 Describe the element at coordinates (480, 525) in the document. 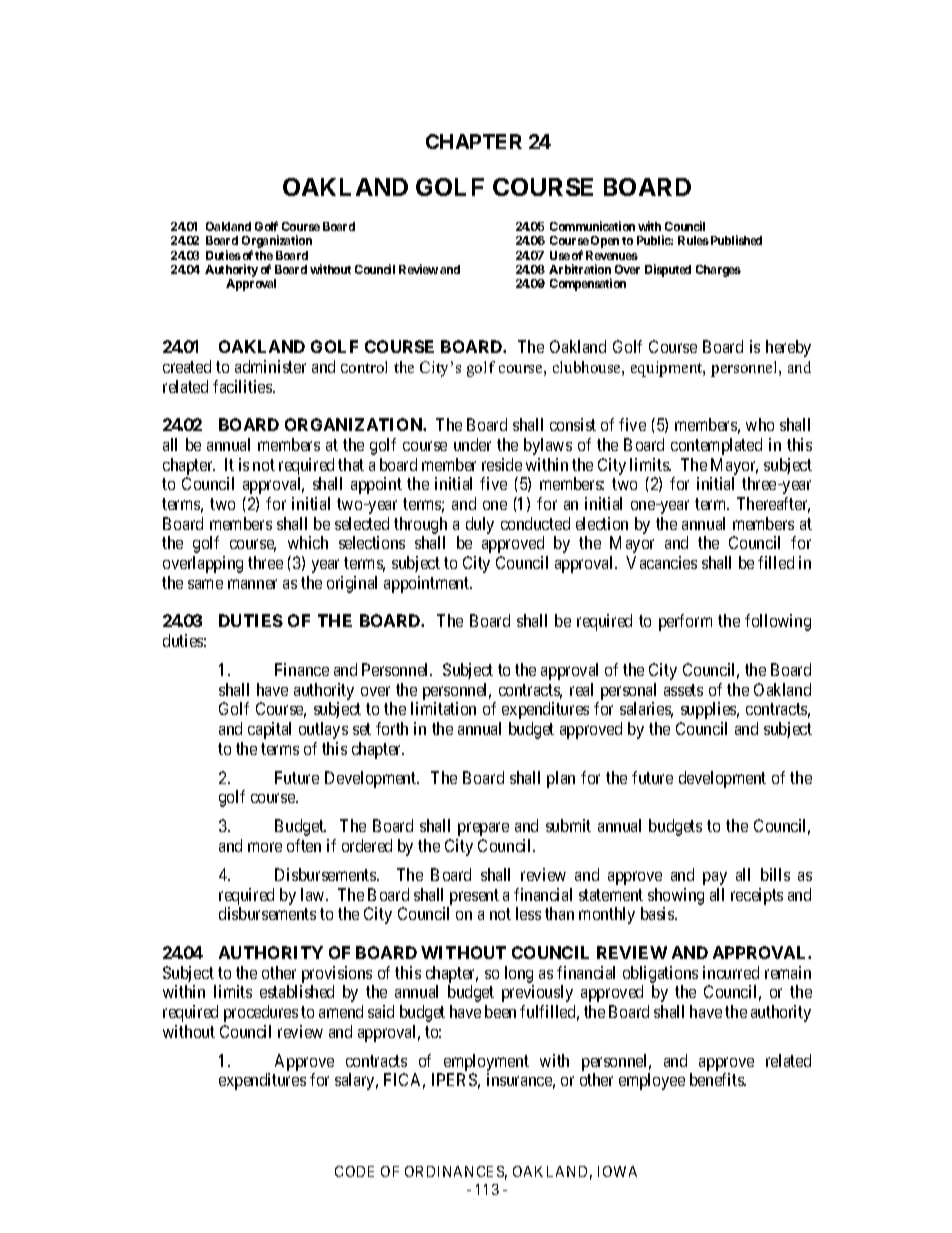

I see `duly` at that location.
